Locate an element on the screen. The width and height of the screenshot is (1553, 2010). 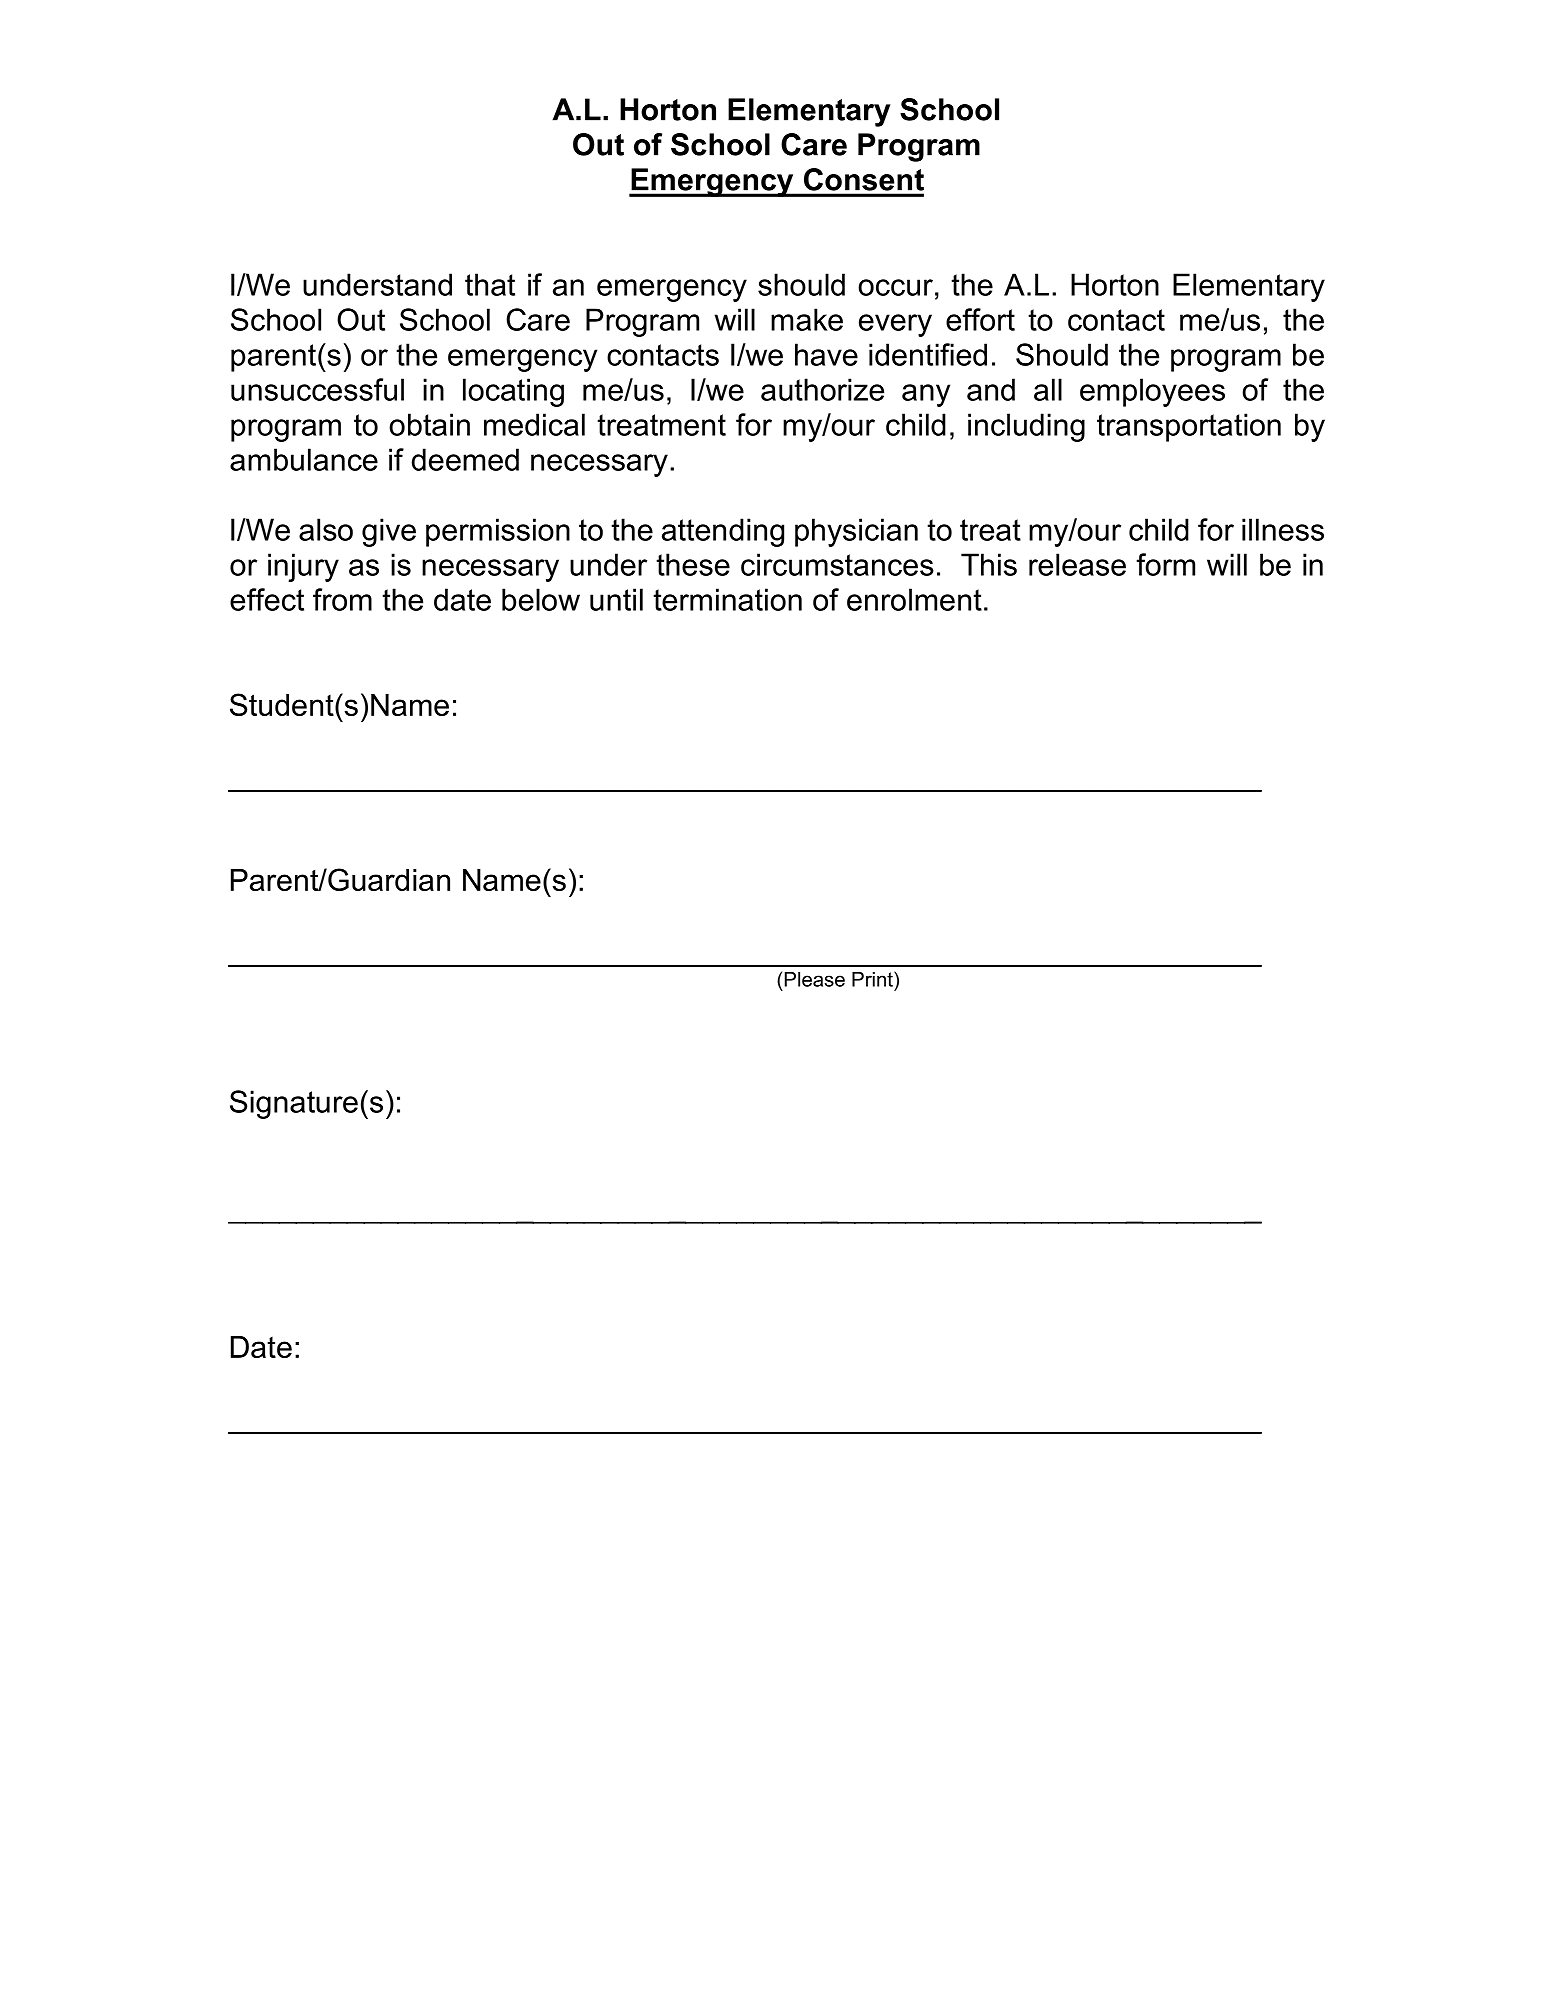
form is located at coordinates (1165, 564).
